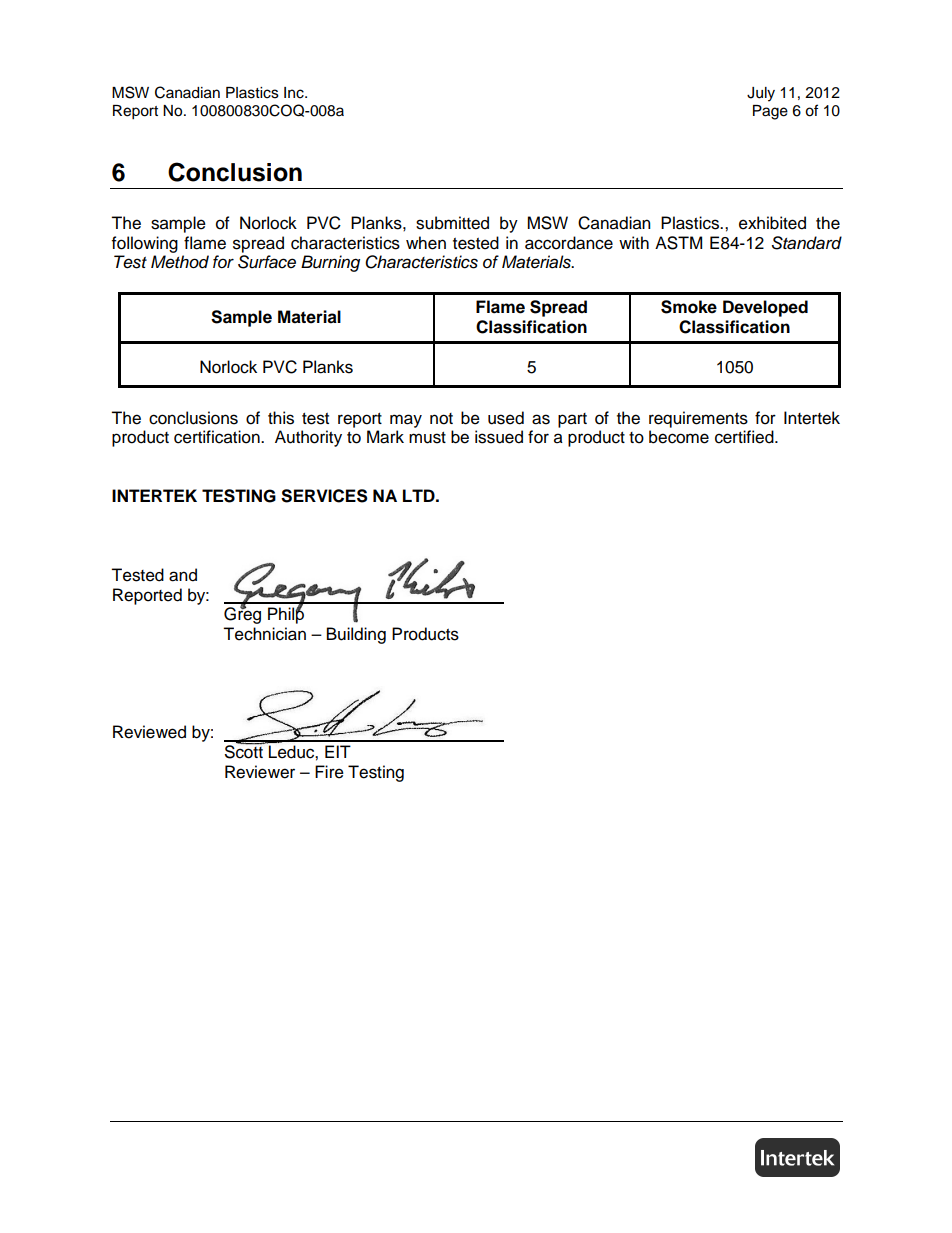  I want to click on Page, so click(770, 112).
